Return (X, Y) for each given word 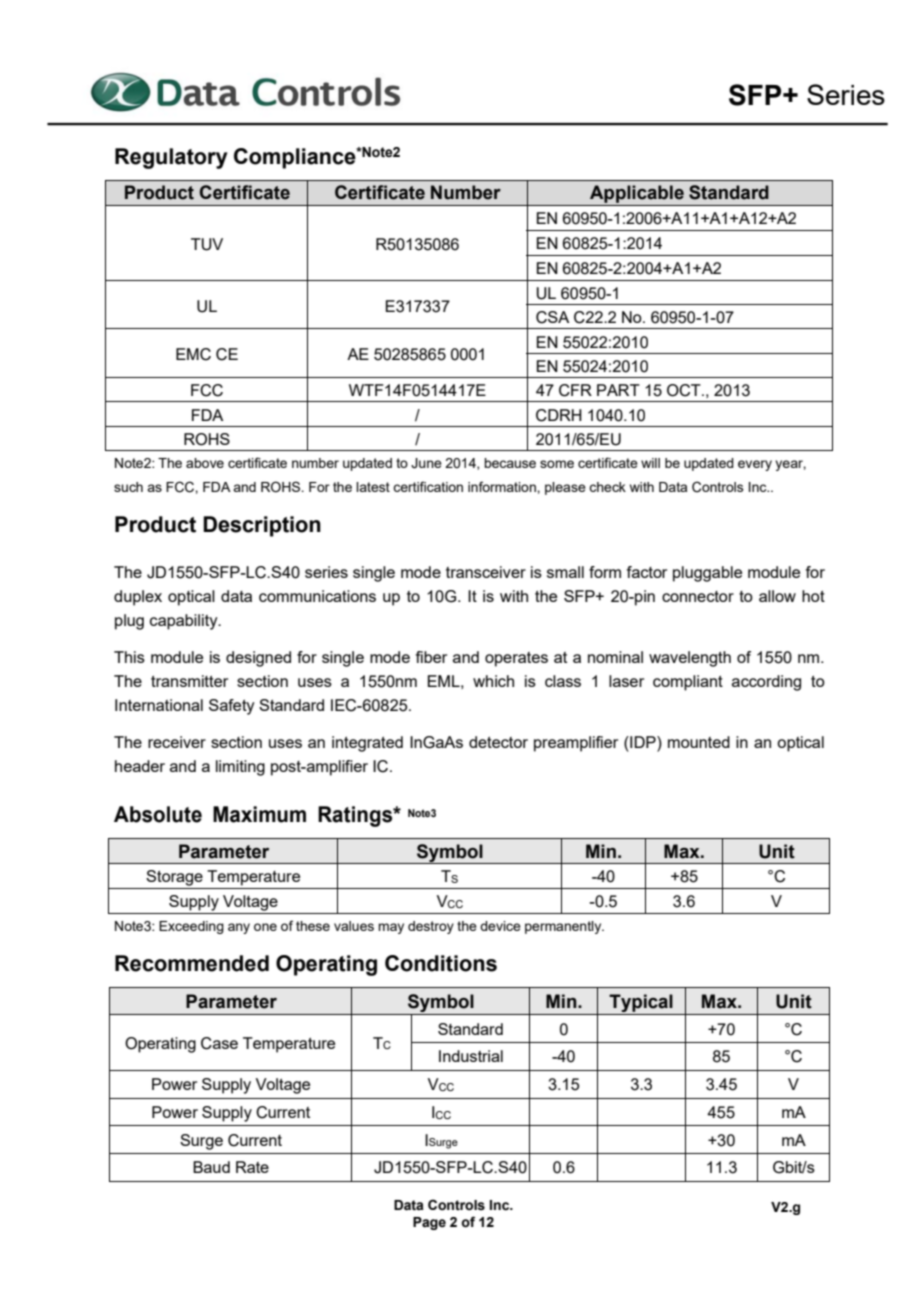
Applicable (637, 194)
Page (429, 1223)
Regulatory (171, 158)
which (493, 681)
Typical (641, 1003)
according (766, 683)
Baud (211, 1167)
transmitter (189, 681)
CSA (552, 317)
